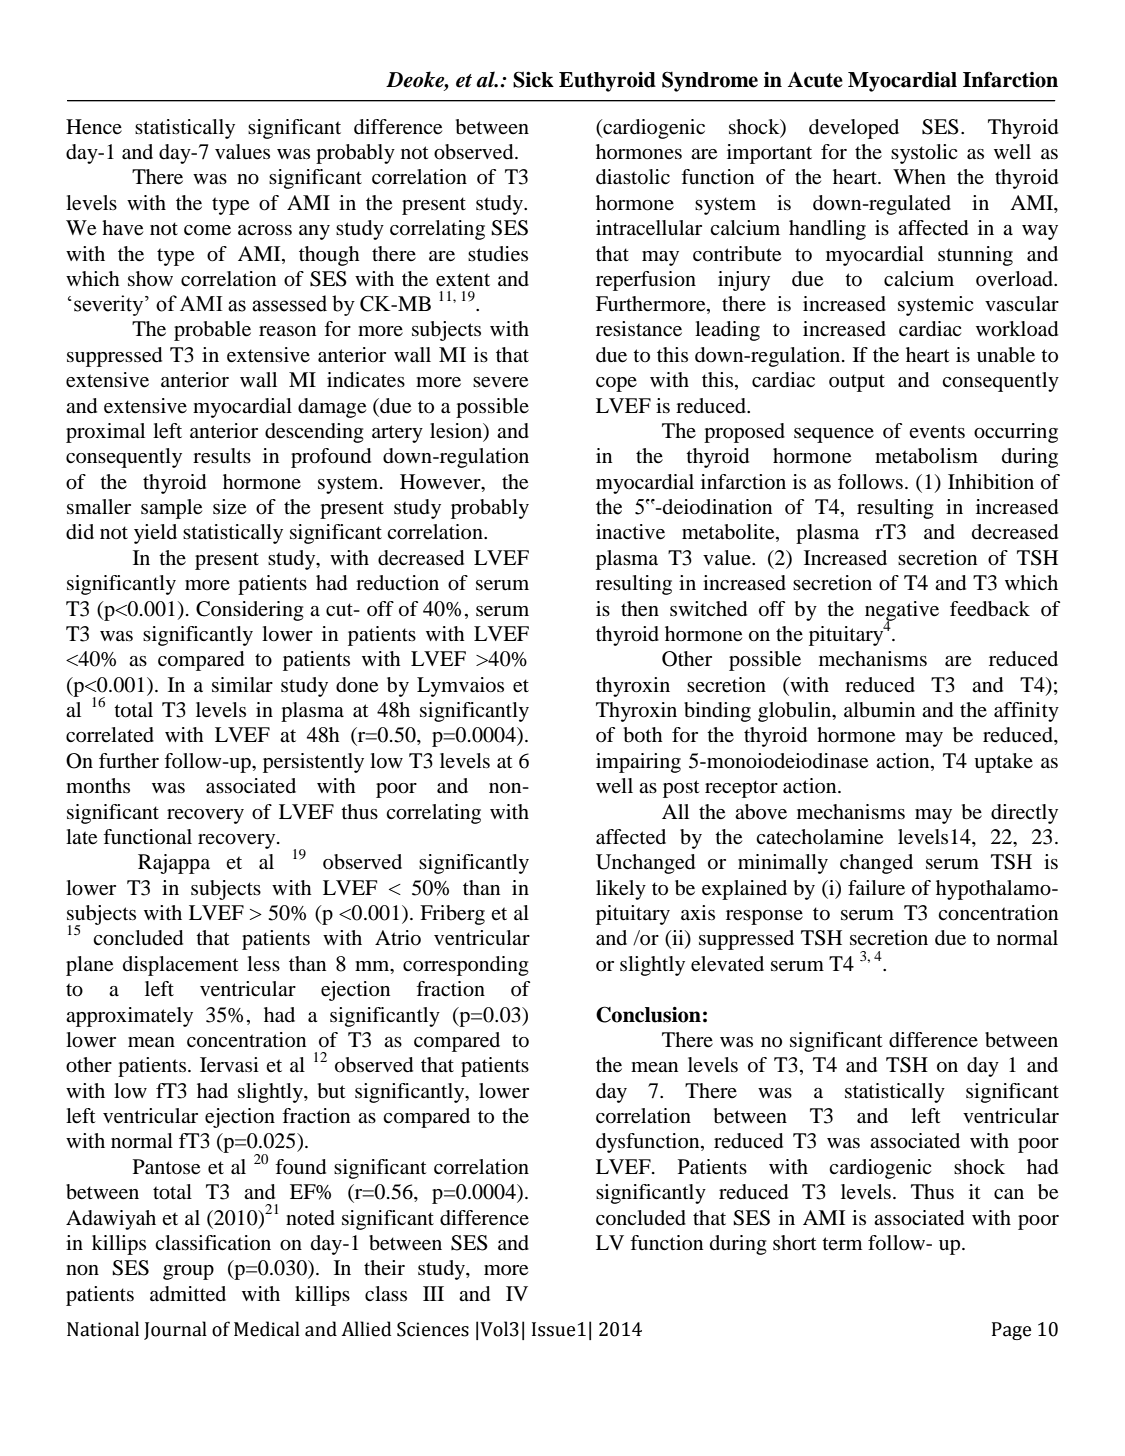 The width and height of the document is (1125, 1456). I want to click on likely, so click(621, 890).
